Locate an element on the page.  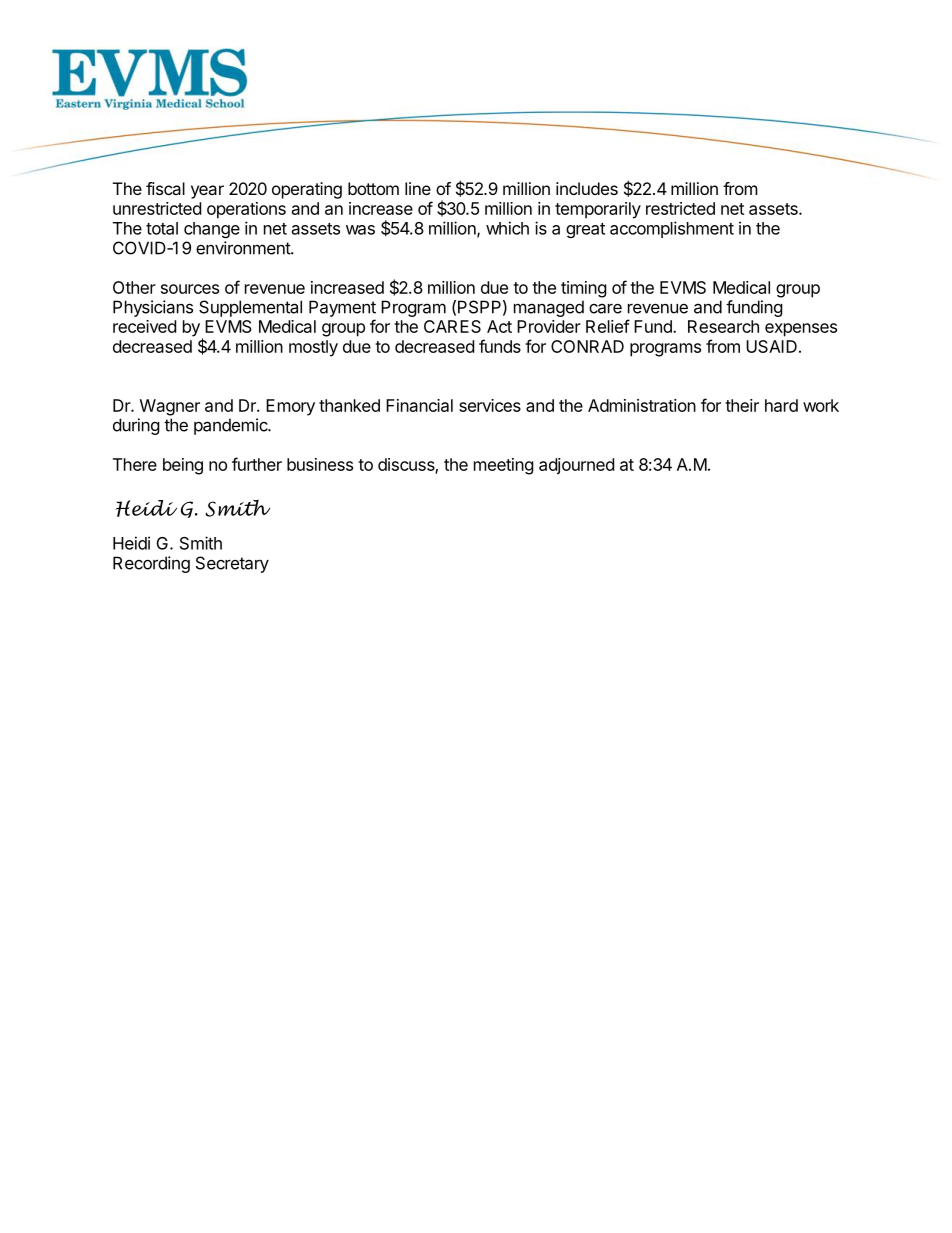
year is located at coordinates (207, 192).
